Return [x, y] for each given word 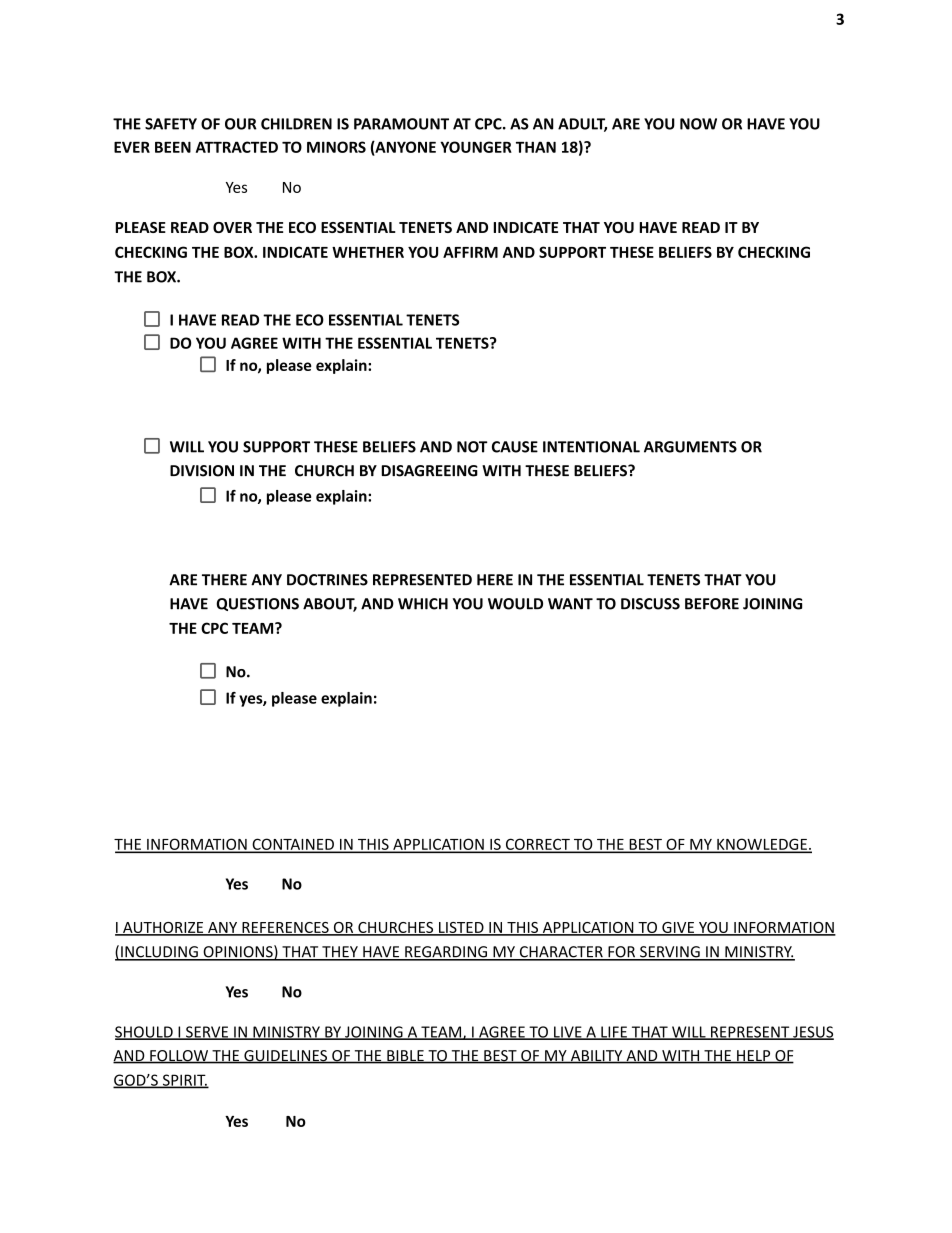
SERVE [207, 1033]
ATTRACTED [237, 147]
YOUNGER [476, 147]
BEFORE [712, 604]
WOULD [515, 604]
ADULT [582, 125]
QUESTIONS [257, 604]
